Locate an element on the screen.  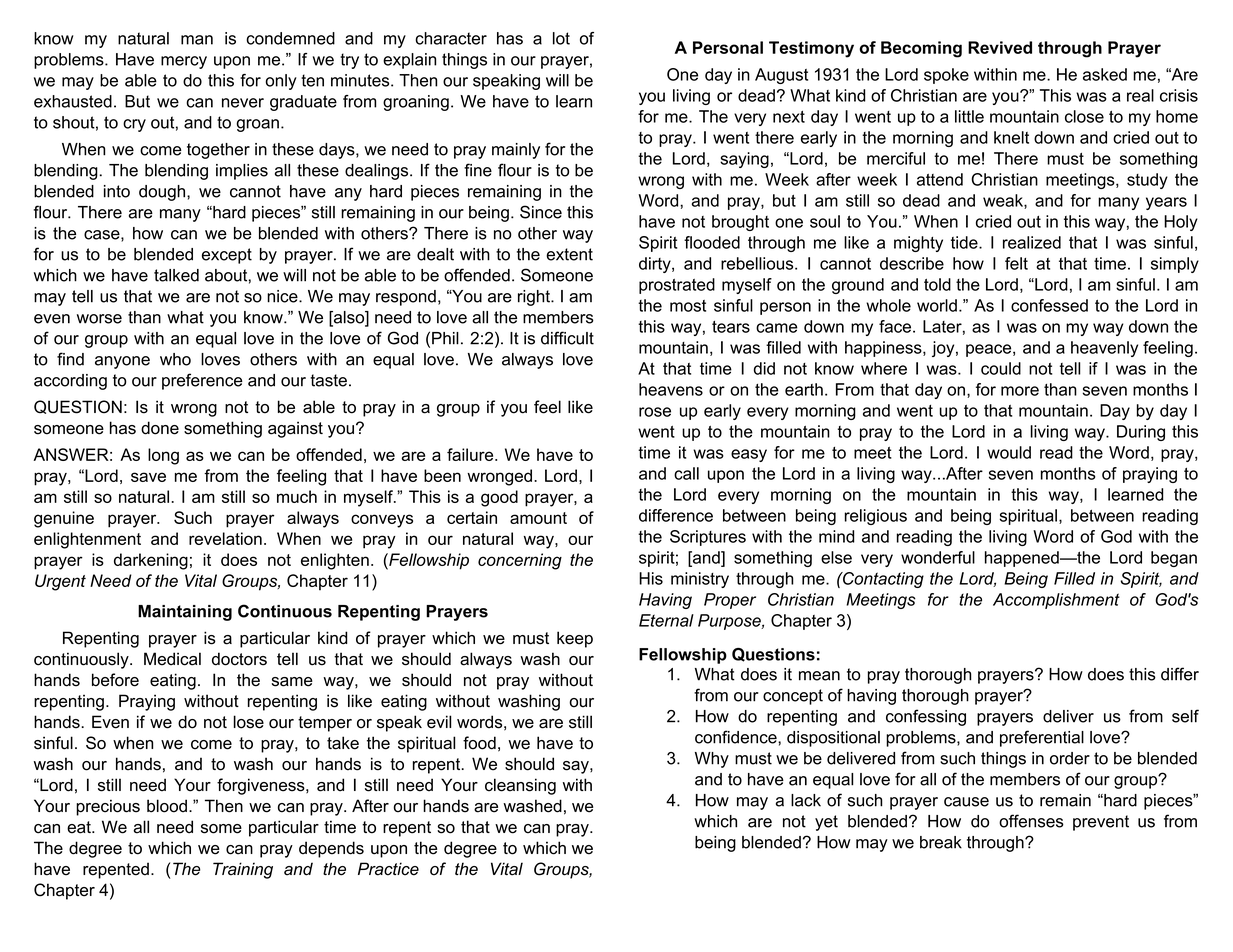
offenses is located at coordinates (1031, 821).
